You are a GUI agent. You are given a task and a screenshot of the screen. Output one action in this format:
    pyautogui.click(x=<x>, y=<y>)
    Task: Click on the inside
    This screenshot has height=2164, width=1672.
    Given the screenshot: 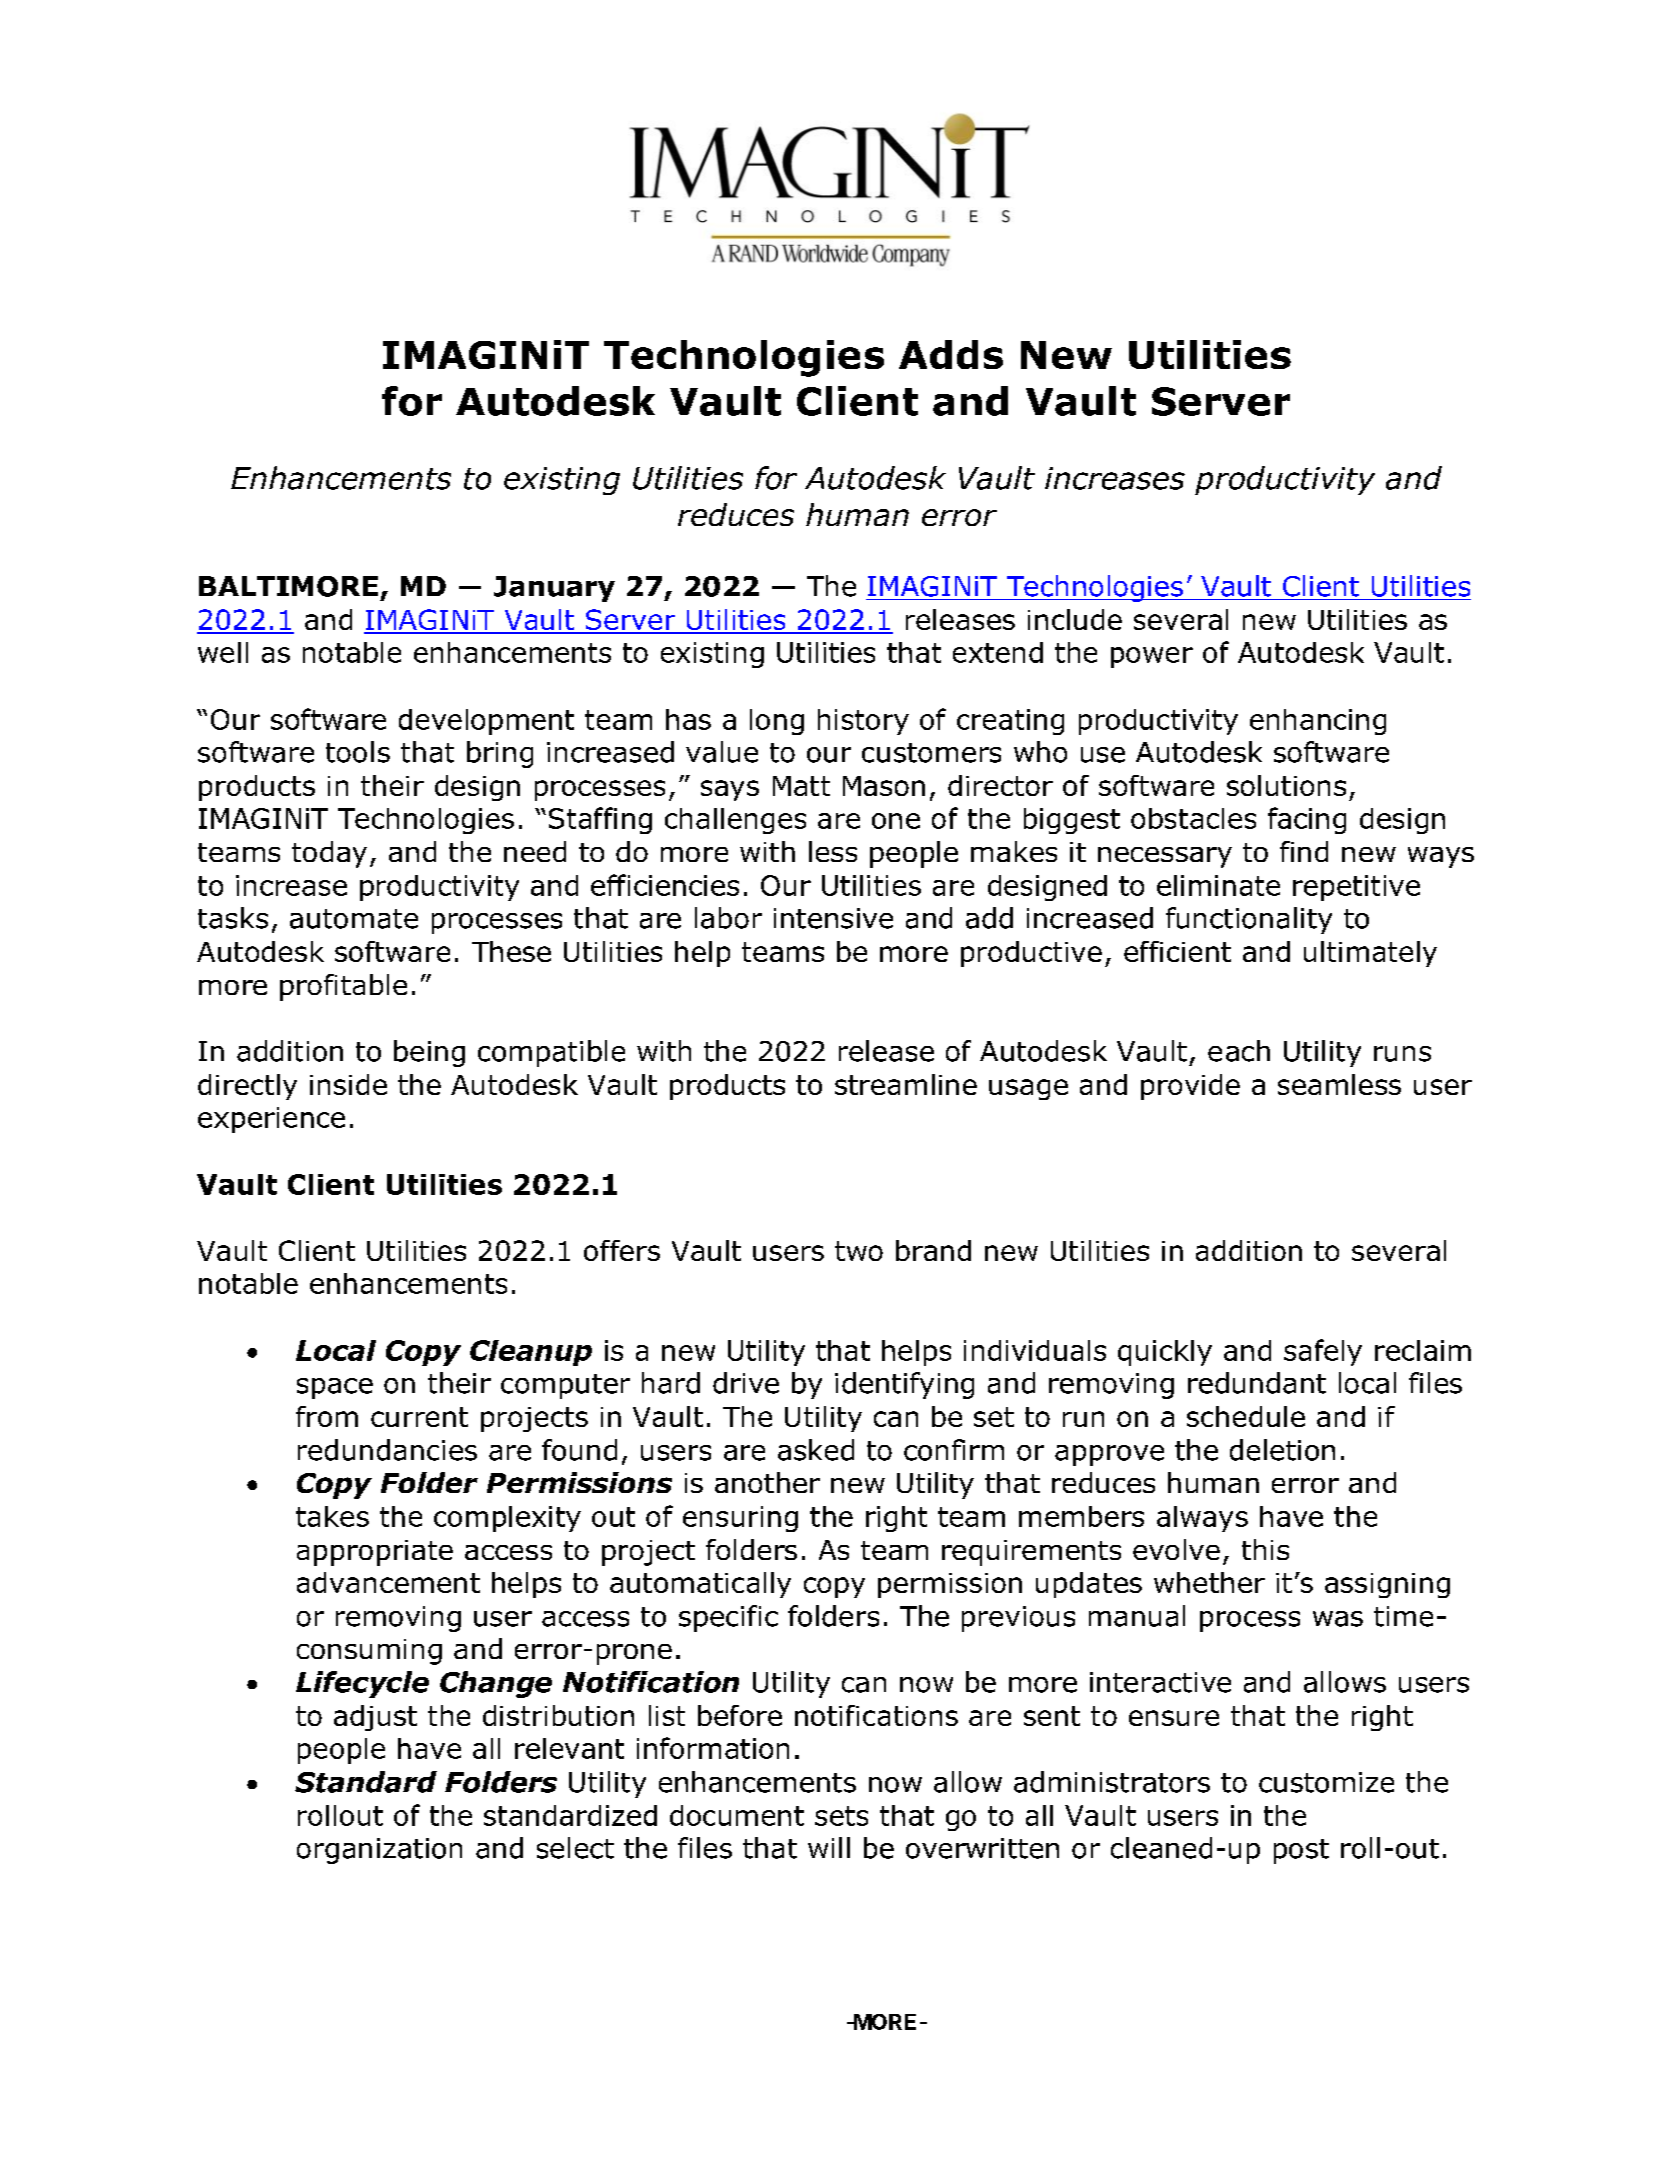 What is the action you would take?
    pyautogui.click(x=348, y=1084)
